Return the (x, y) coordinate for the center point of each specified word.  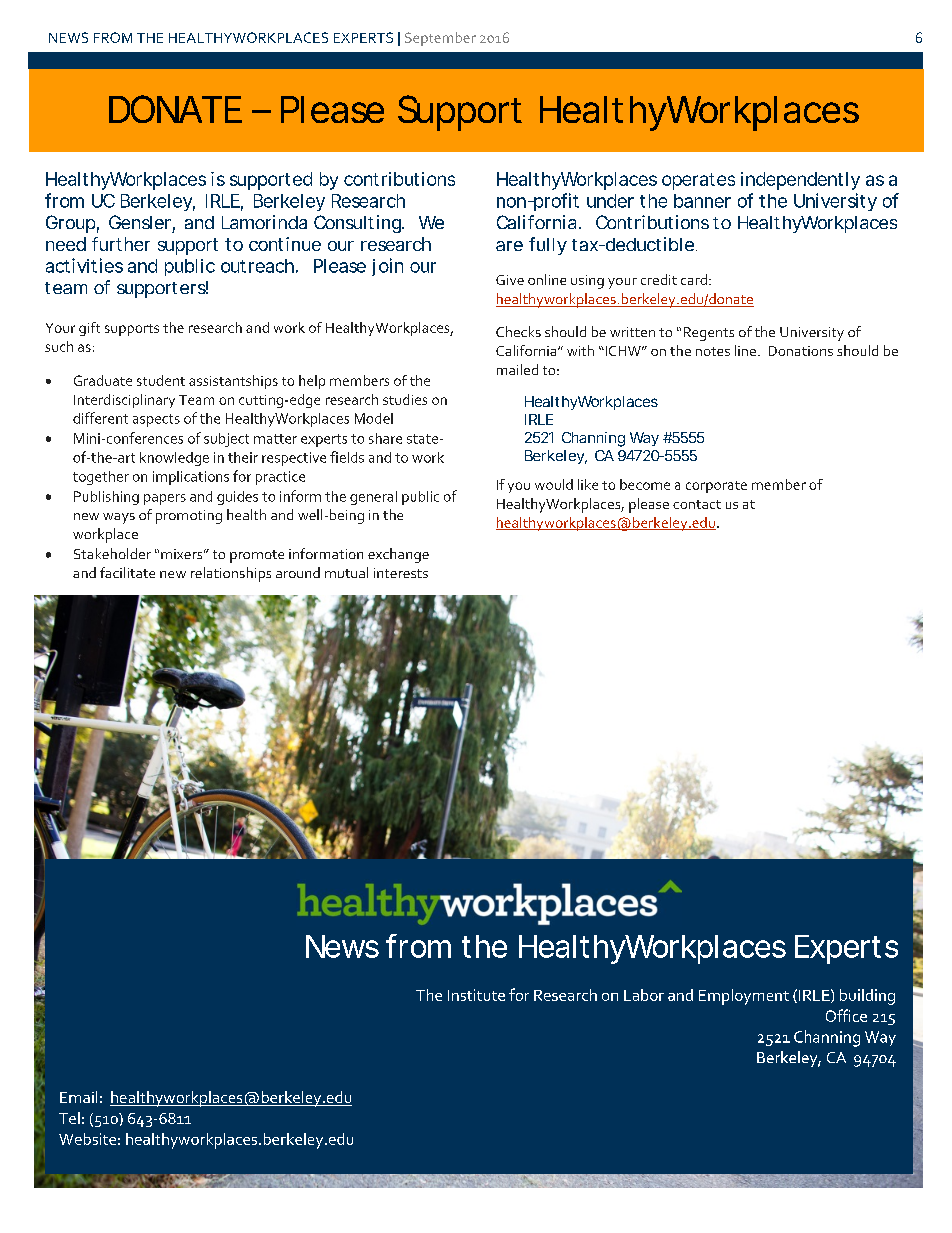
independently (800, 181)
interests (401, 573)
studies (405, 399)
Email (78, 1097)
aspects (156, 420)
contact (697, 504)
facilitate (127, 572)
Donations (801, 351)
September (440, 39)
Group (70, 224)
